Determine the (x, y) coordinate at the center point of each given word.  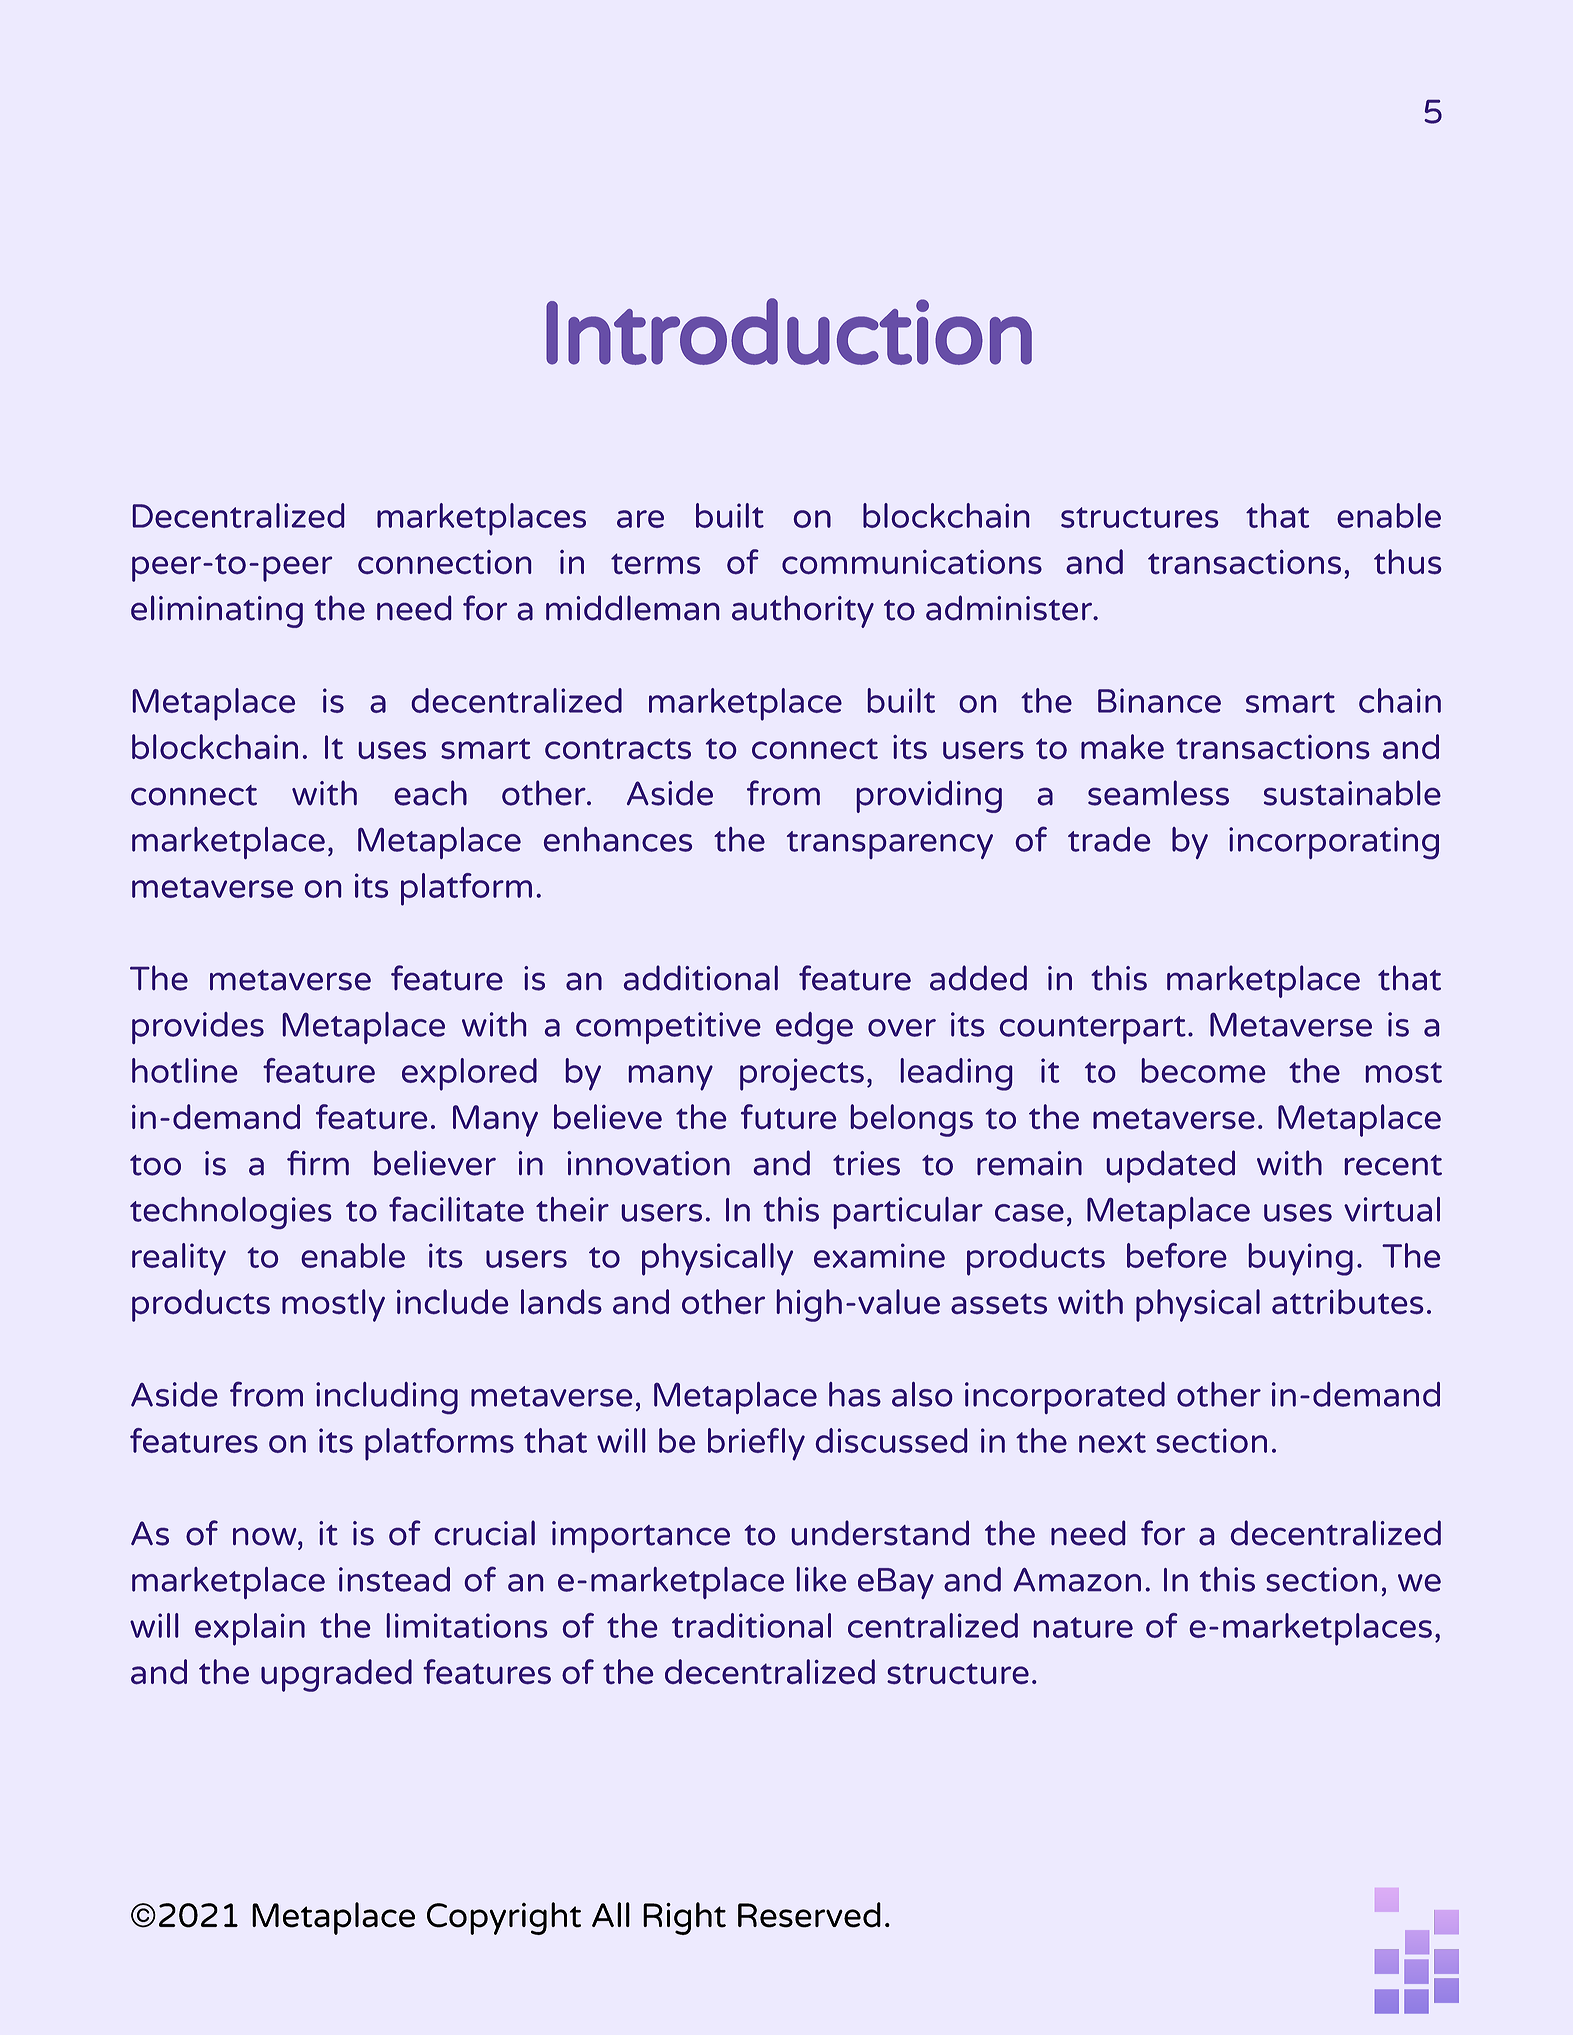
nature (1083, 1627)
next (1112, 1442)
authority (803, 611)
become (1203, 1070)
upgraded (336, 1675)
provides (198, 1028)
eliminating (217, 611)
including (387, 1398)
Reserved (809, 1915)
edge (814, 1028)
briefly (756, 1444)
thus (1407, 561)
